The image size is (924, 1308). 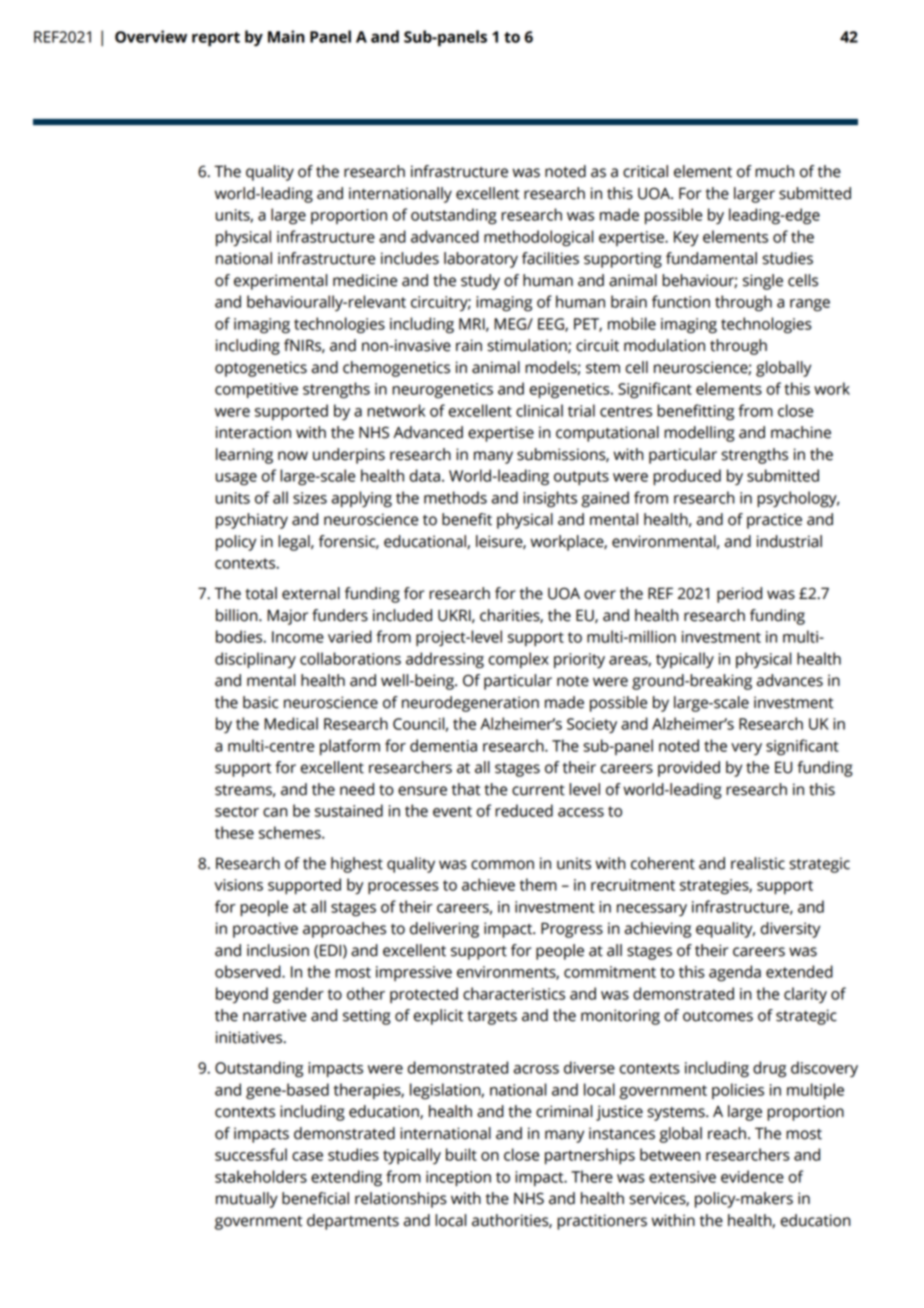 I want to click on complex, so click(x=518, y=660).
